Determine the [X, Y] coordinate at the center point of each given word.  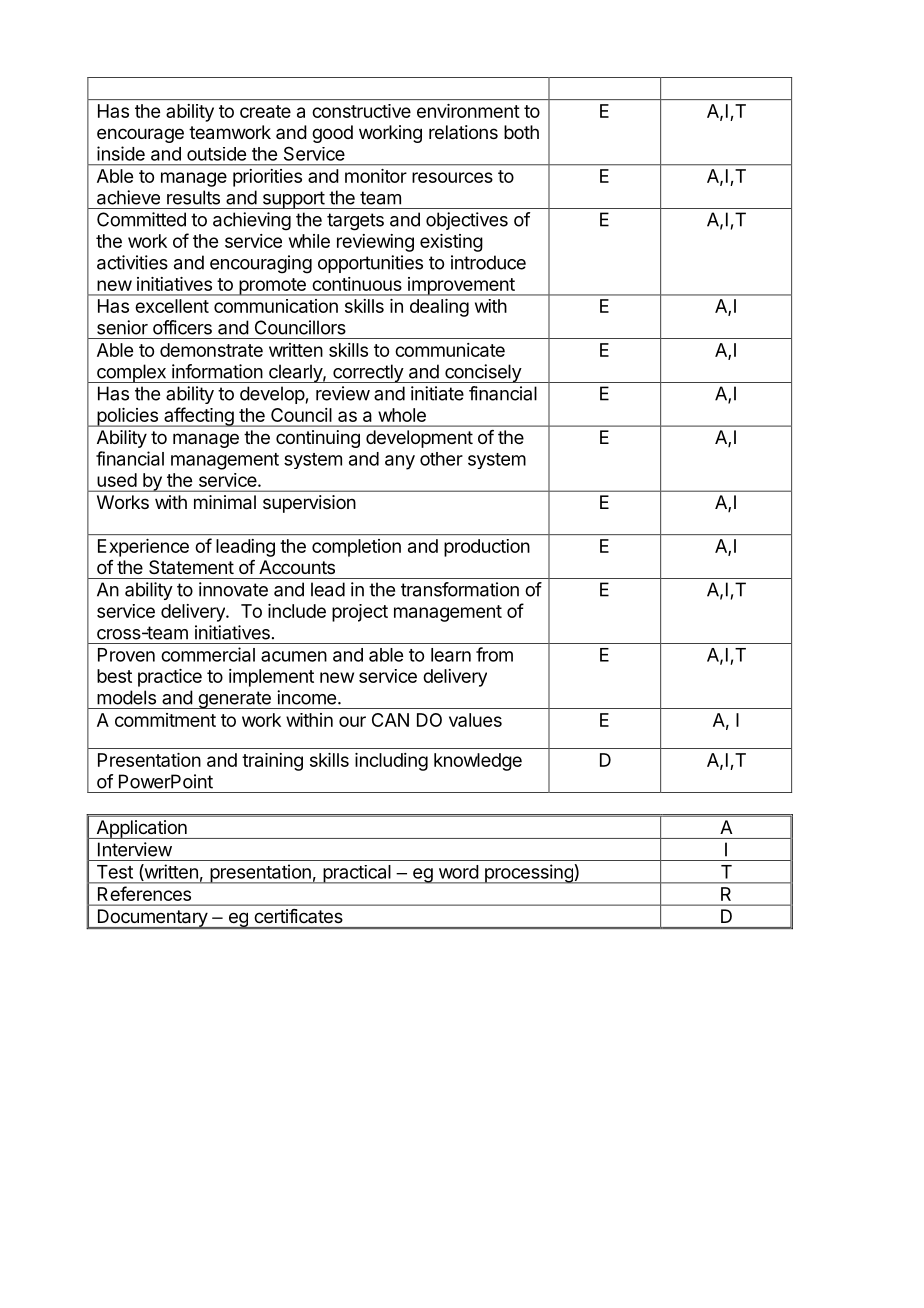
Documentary [152, 919]
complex [131, 373]
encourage [140, 135]
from [494, 654]
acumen [294, 656]
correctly [368, 373]
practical [357, 874]
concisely [483, 373]
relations [463, 132]
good [332, 134]
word [459, 872]
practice [170, 678]
